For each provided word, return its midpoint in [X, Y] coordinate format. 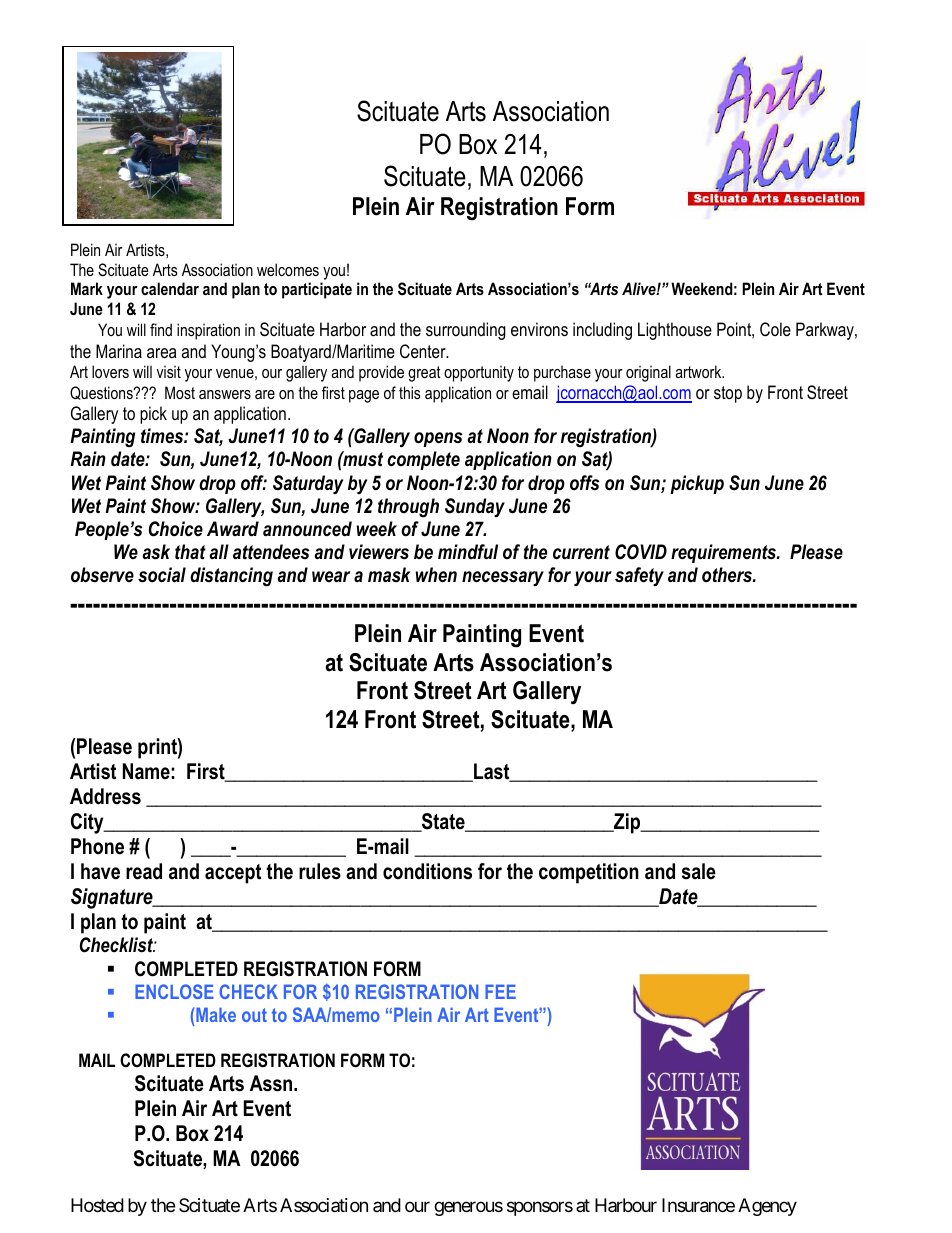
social [162, 575]
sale [699, 871]
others [728, 575]
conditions [427, 871]
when [436, 575]
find [161, 329]
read [144, 871]
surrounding [466, 331]
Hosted [97, 1205]
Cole [775, 329]
